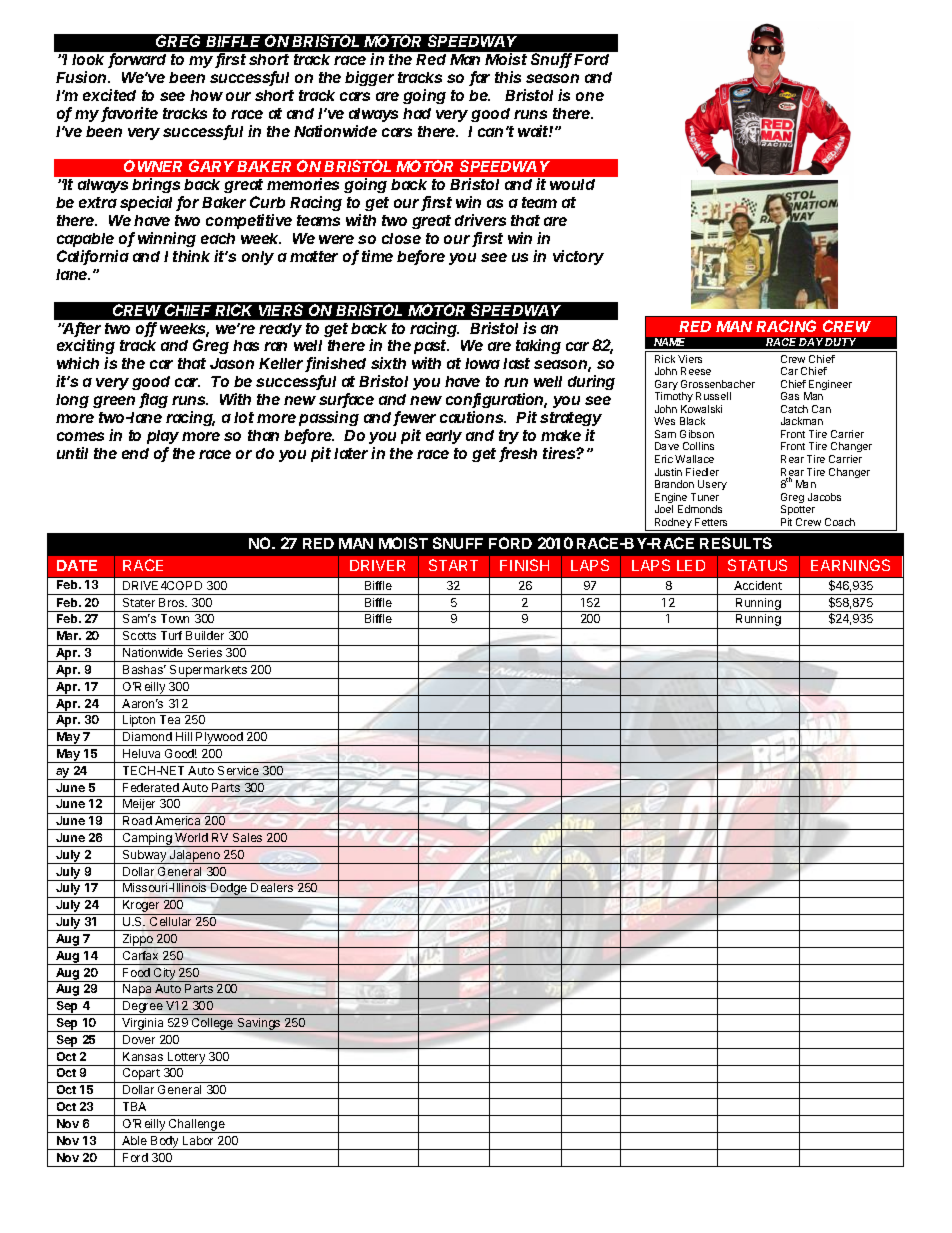 This document has height=1233, width=952. Describe the element at coordinates (212, 1025) in the document. I see `College` at that location.
